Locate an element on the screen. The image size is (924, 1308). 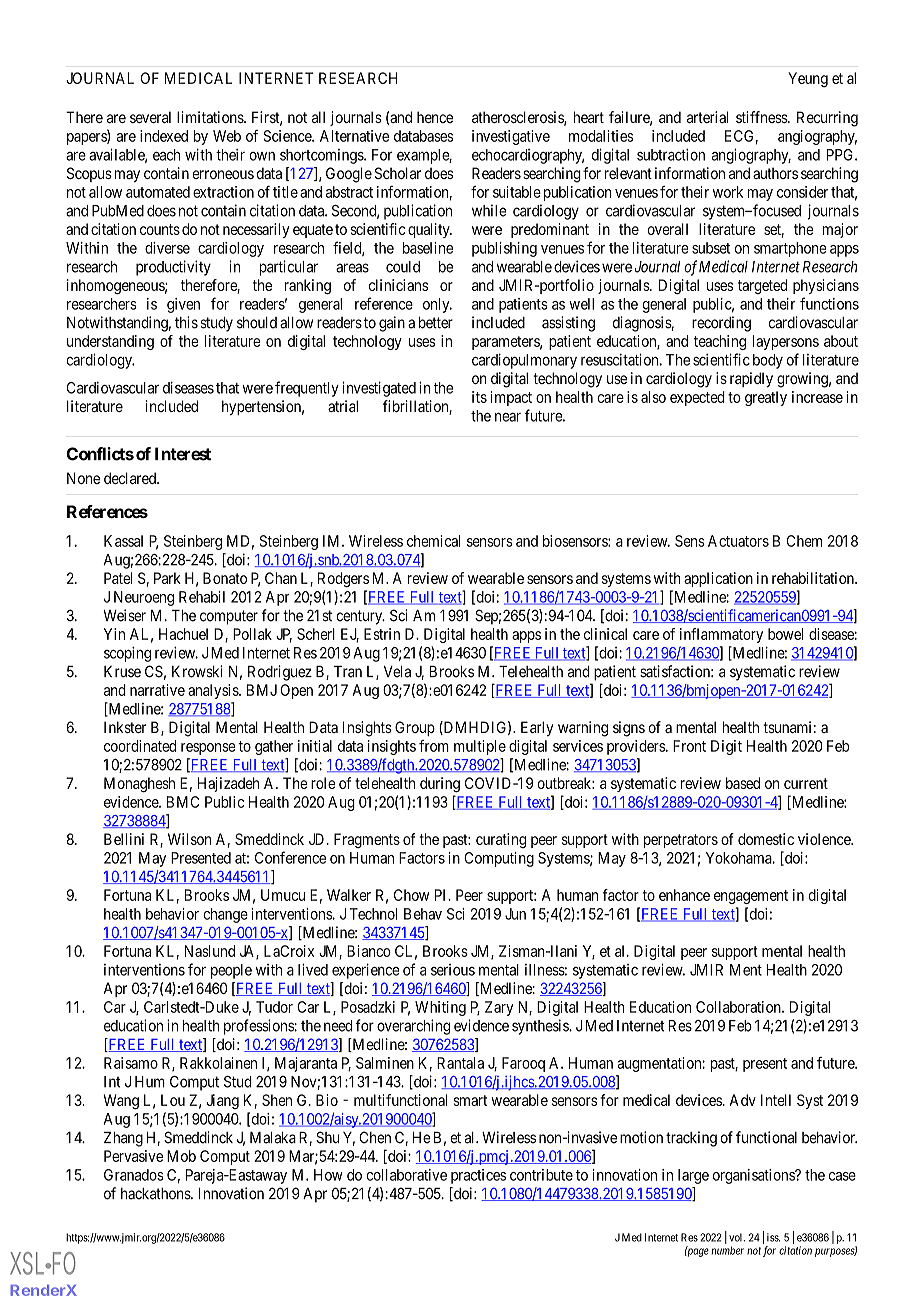
people is located at coordinates (231, 971).
